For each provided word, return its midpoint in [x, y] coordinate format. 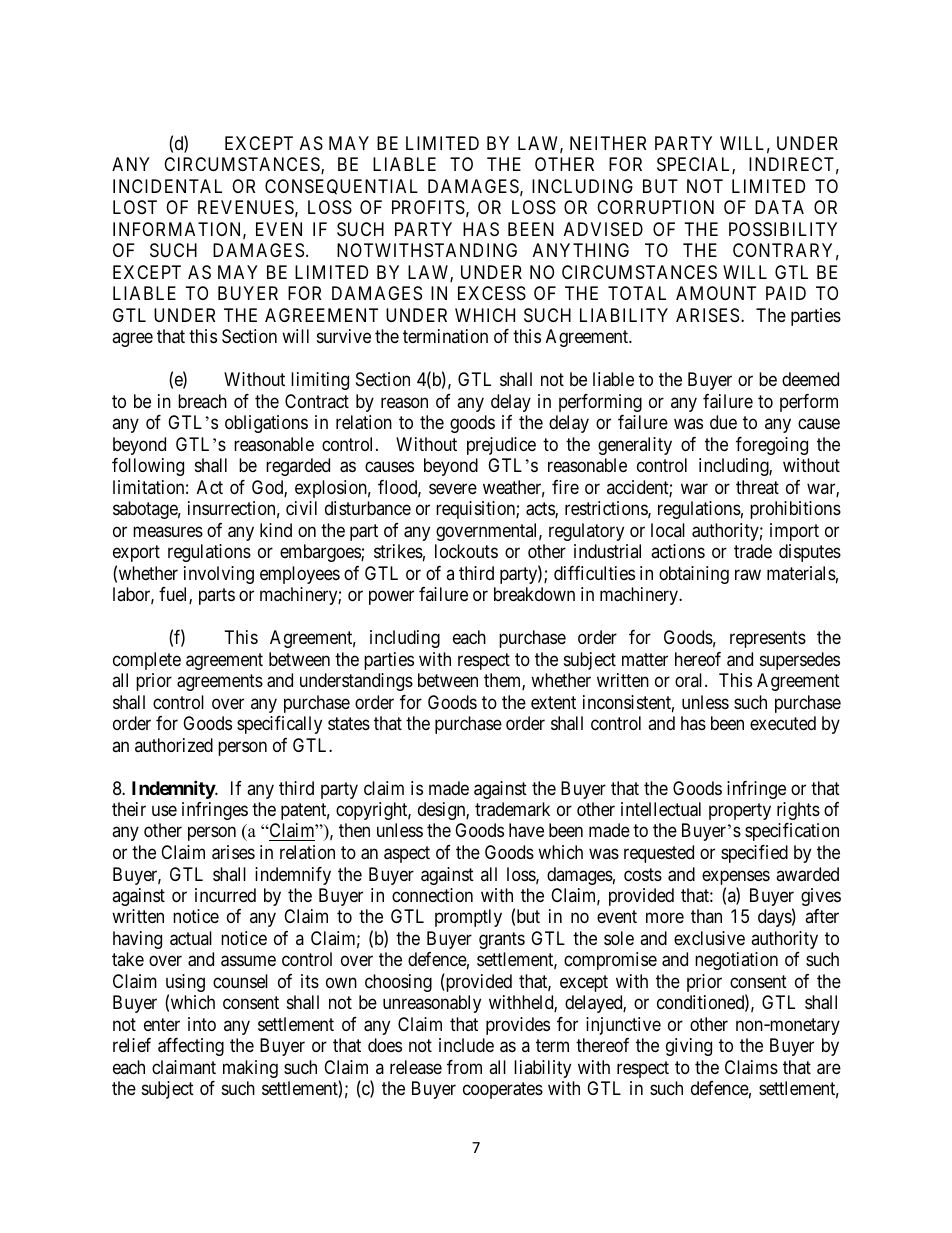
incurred [225, 895]
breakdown [534, 594]
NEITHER [608, 143]
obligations [266, 424]
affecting [191, 1047]
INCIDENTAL [167, 186]
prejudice [501, 446]
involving [219, 575]
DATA [779, 207]
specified [754, 854]
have [526, 830]
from [464, 1067]
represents [768, 639]
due [723, 422]
